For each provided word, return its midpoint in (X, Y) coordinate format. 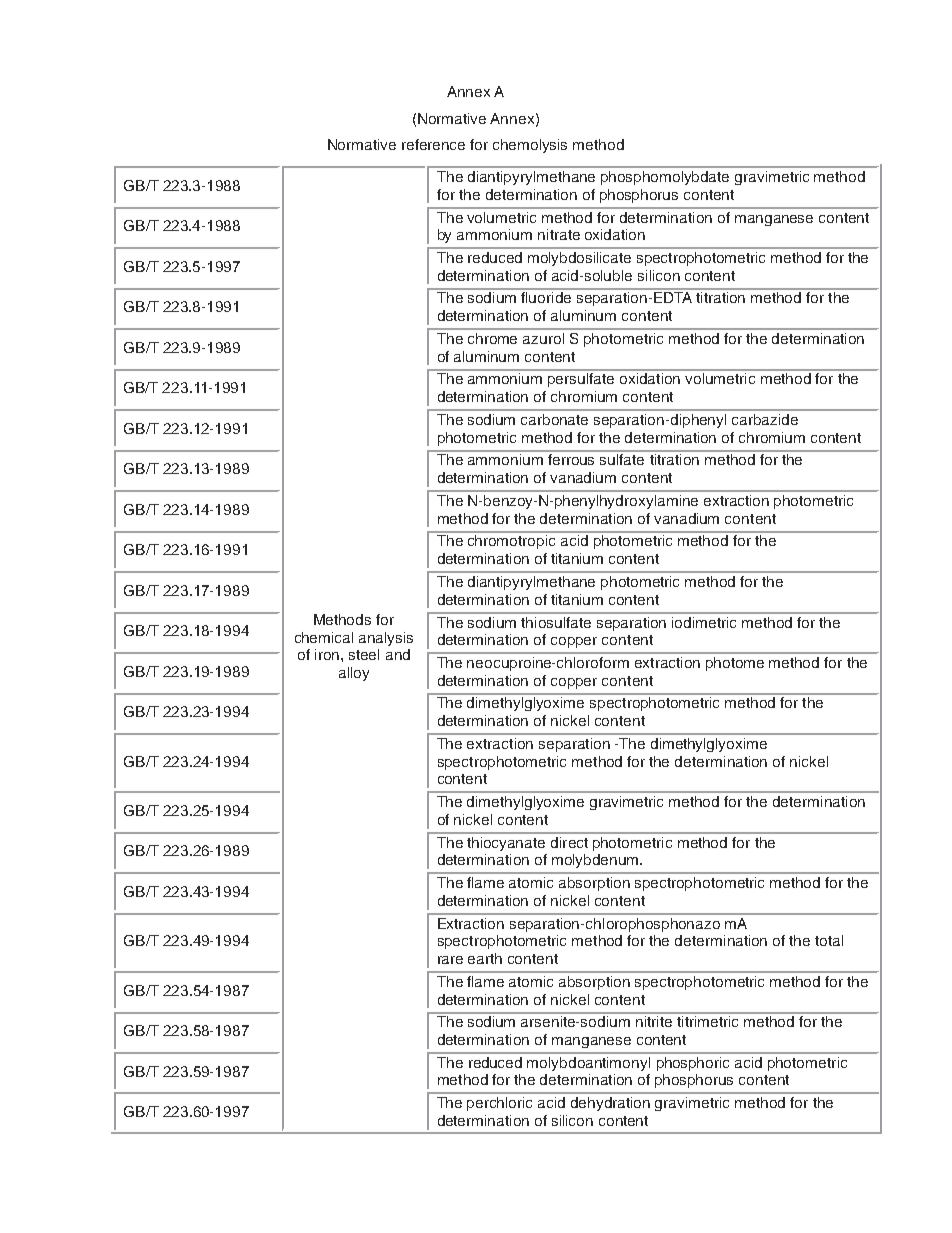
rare (450, 960)
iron (327, 654)
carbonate (554, 419)
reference (433, 144)
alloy (354, 674)
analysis (386, 639)
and (398, 654)
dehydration (610, 1104)
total (829, 940)
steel (364, 654)
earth (485, 958)
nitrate (559, 234)
